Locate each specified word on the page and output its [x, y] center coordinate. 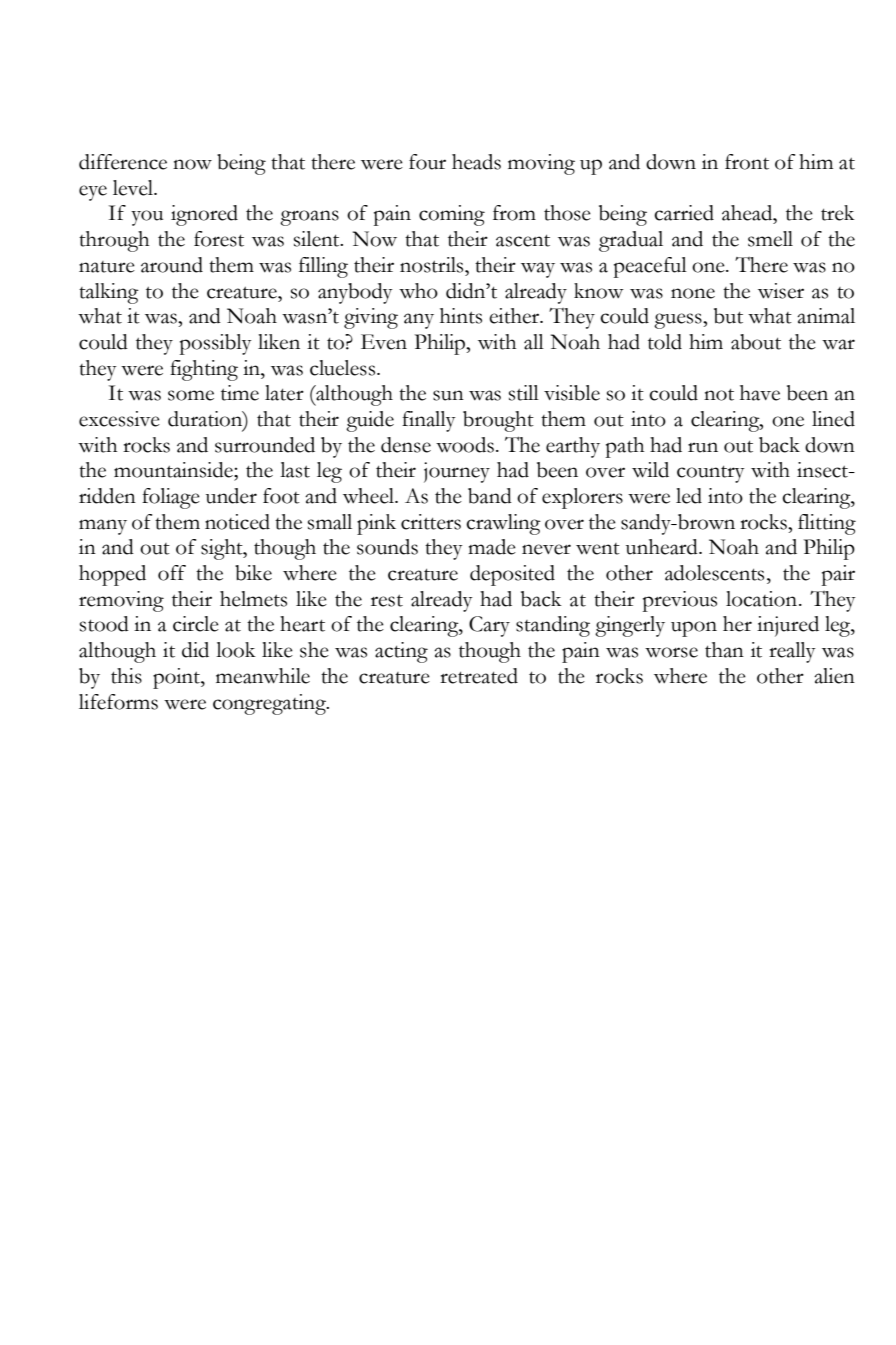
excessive [119, 419]
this [126, 676]
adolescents [714, 573]
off [172, 573]
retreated [479, 676]
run [703, 447]
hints [461, 316]
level [134, 188]
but [728, 316]
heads [476, 162]
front [747, 162]
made [492, 547]
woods [465, 445]
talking [109, 293]
